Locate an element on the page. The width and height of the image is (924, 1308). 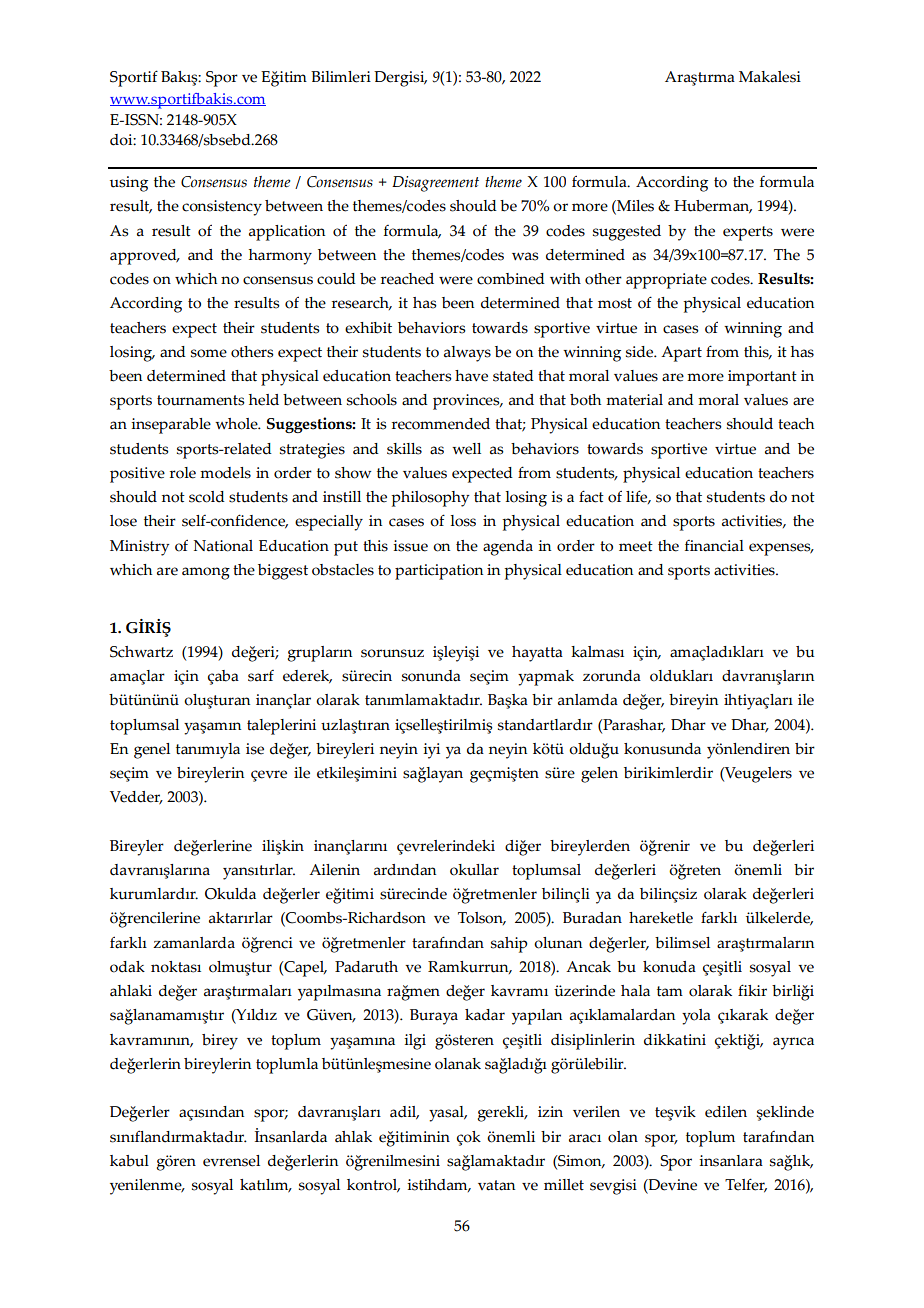
Disagreement is located at coordinates (435, 184).
